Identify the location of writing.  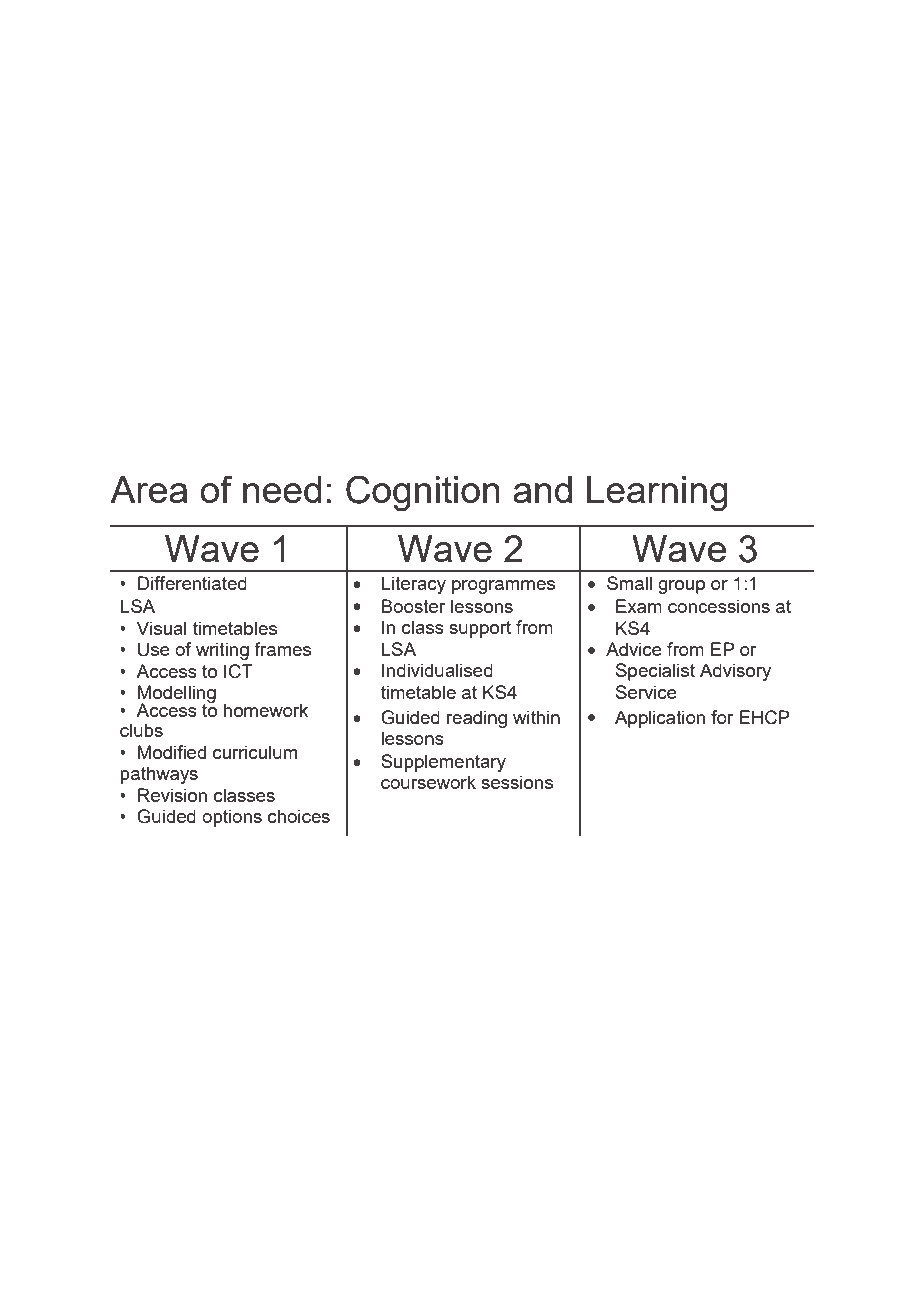
(222, 651).
